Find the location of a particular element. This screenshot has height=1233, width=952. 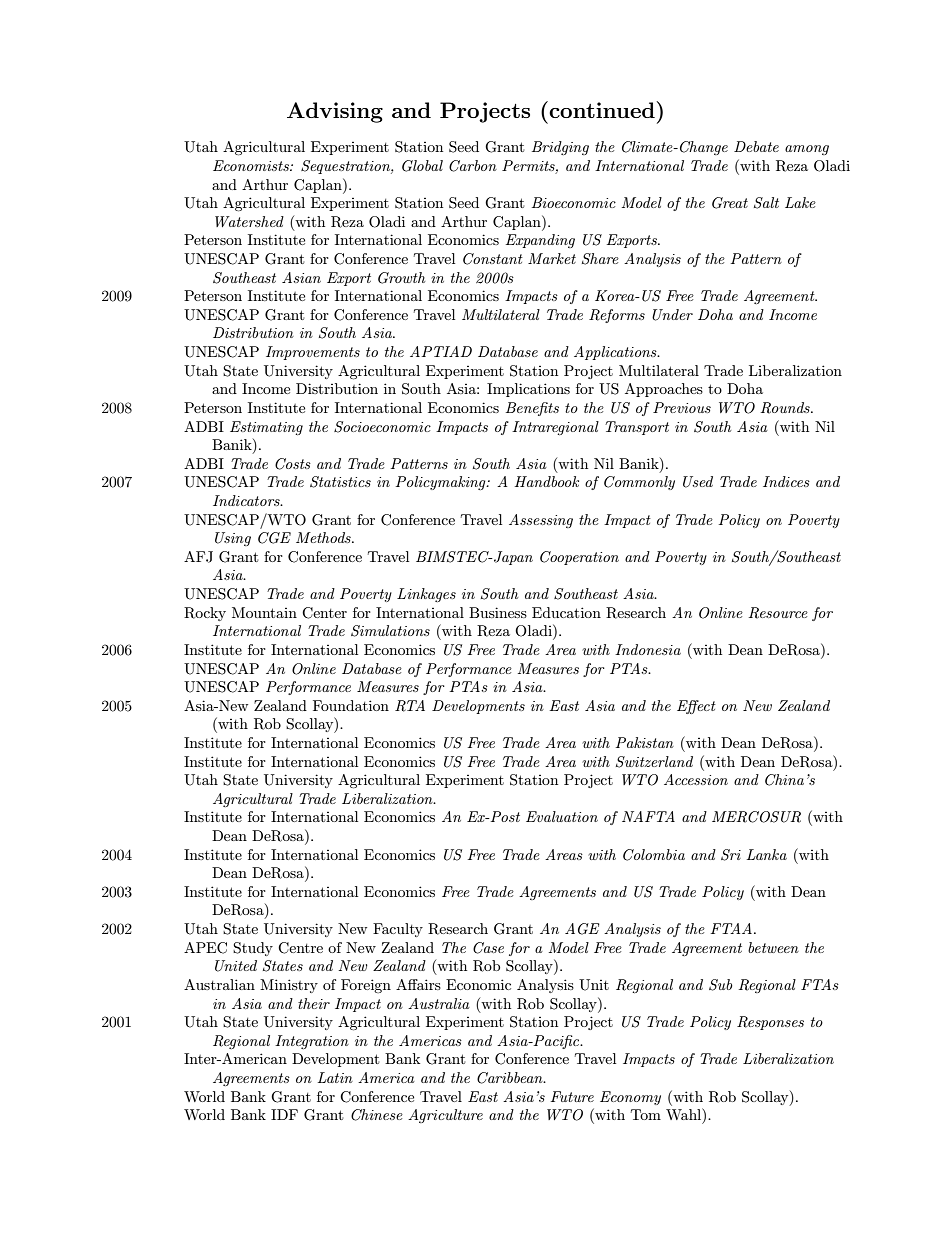

Sri is located at coordinates (731, 855).
